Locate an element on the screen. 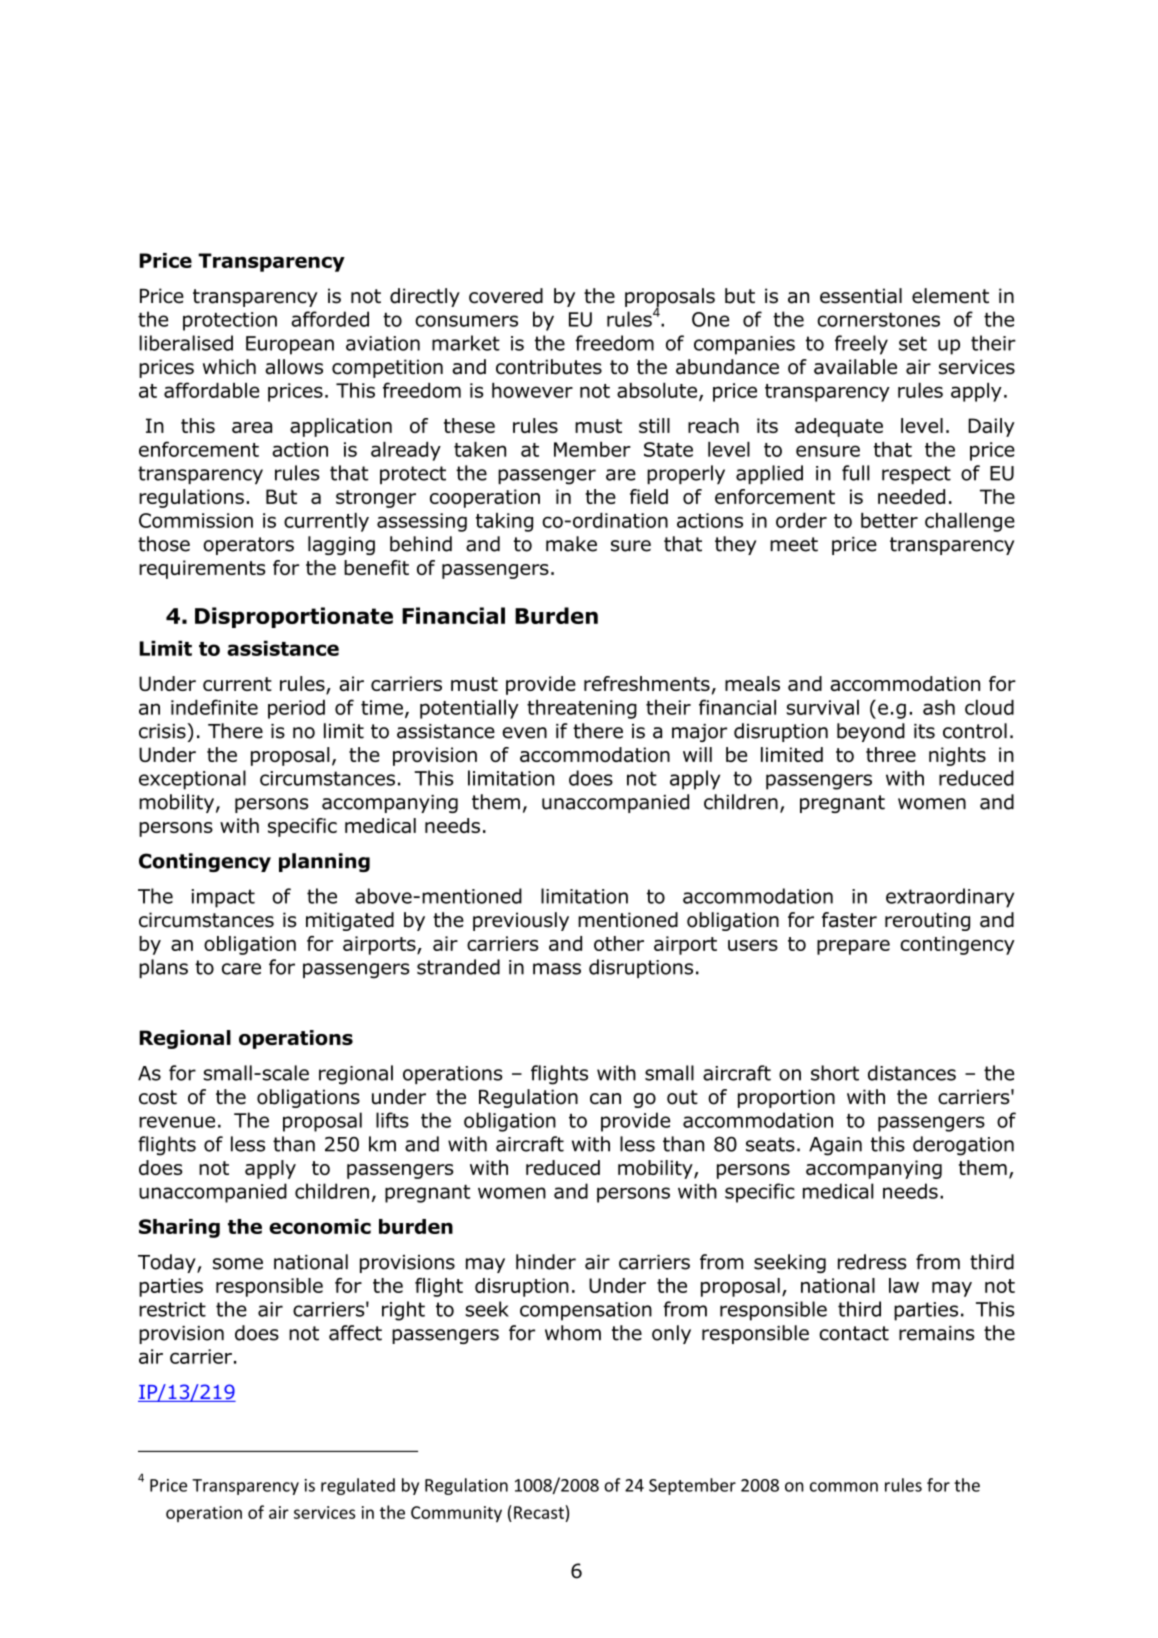 This screenshot has height=1638, width=1158. make is located at coordinates (571, 544).
